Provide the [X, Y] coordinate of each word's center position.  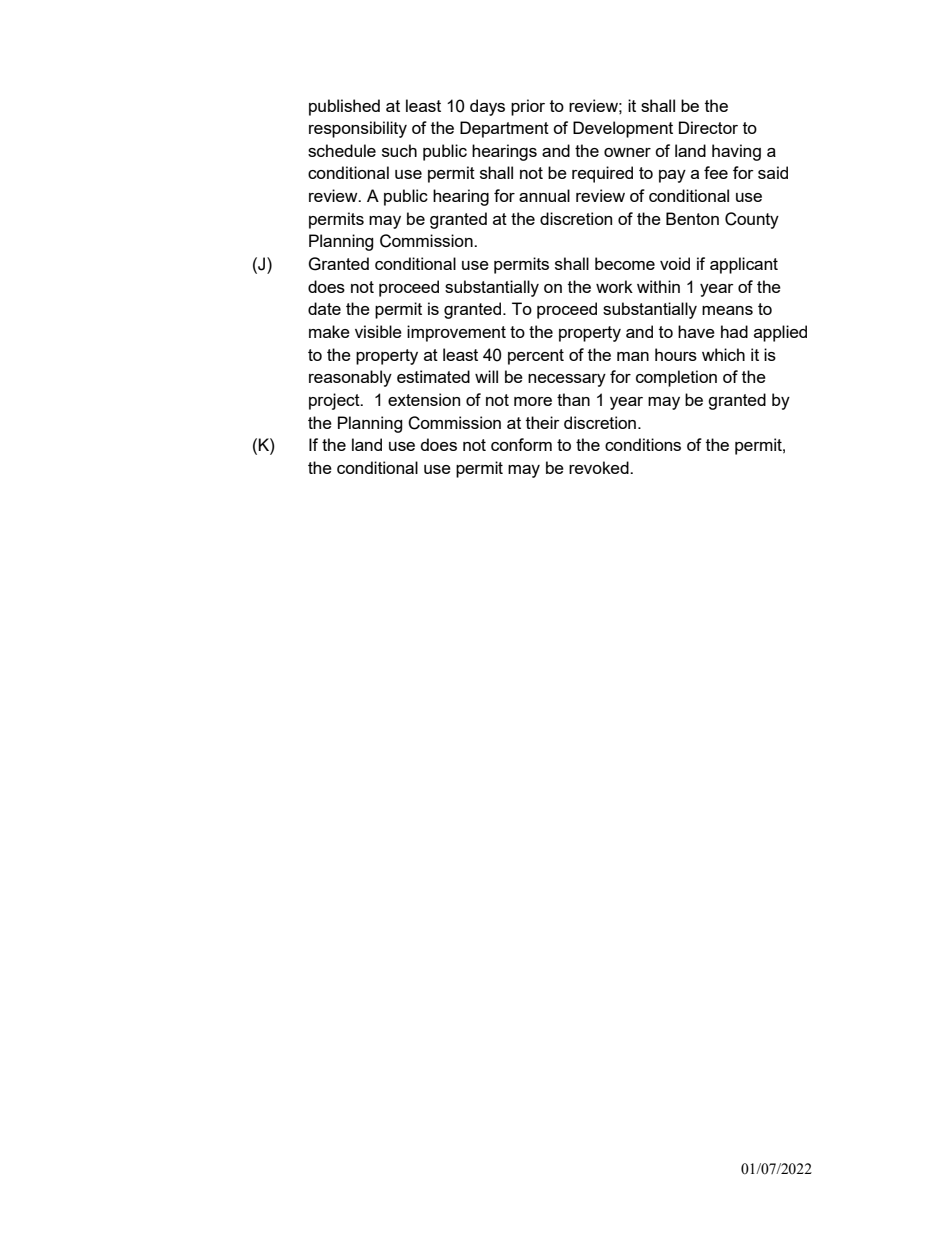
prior [528, 107]
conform [521, 444]
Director [708, 127]
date [324, 308]
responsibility [358, 129]
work [614, 286]
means [727, 310]
